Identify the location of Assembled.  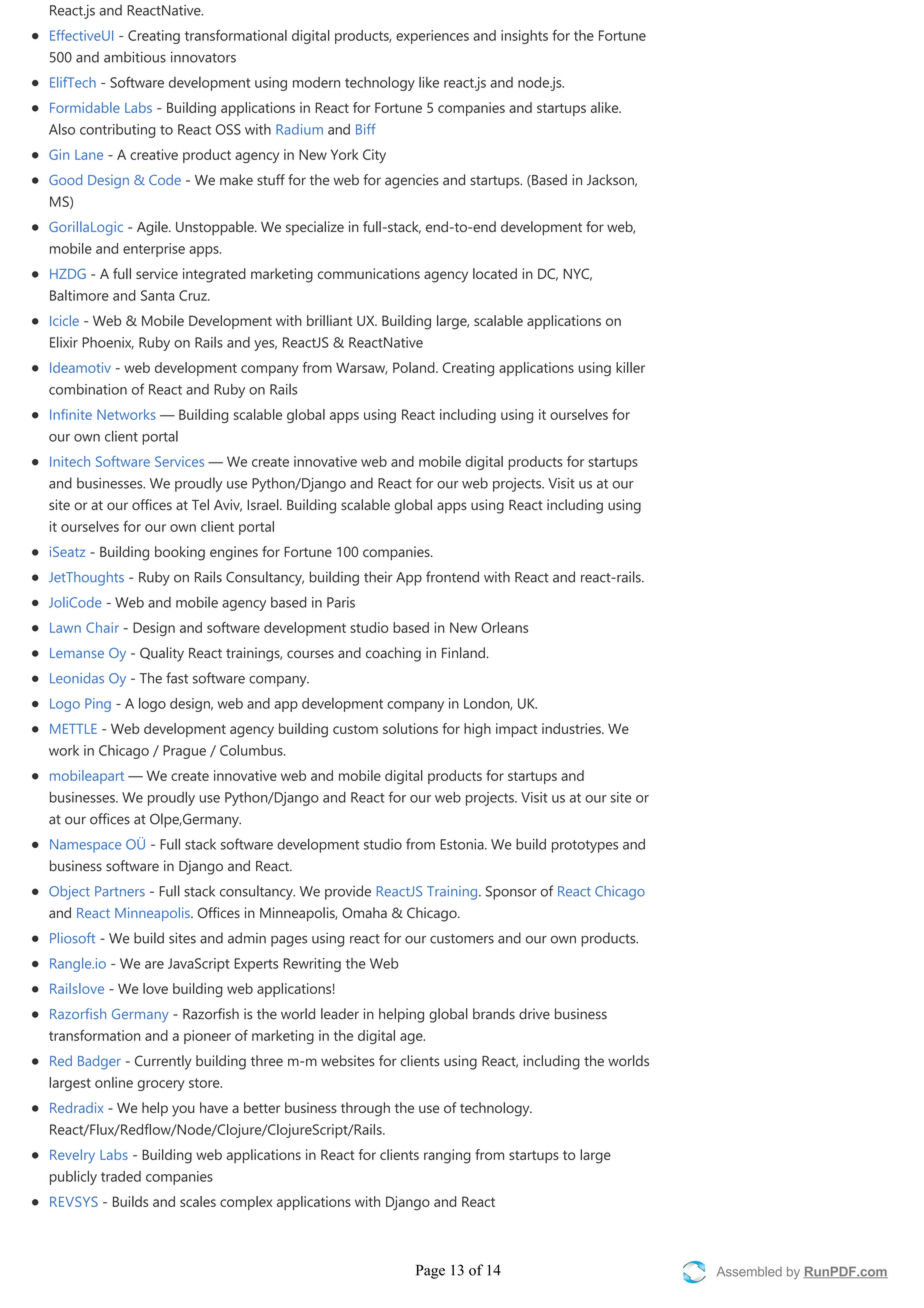
(749, 1271).
